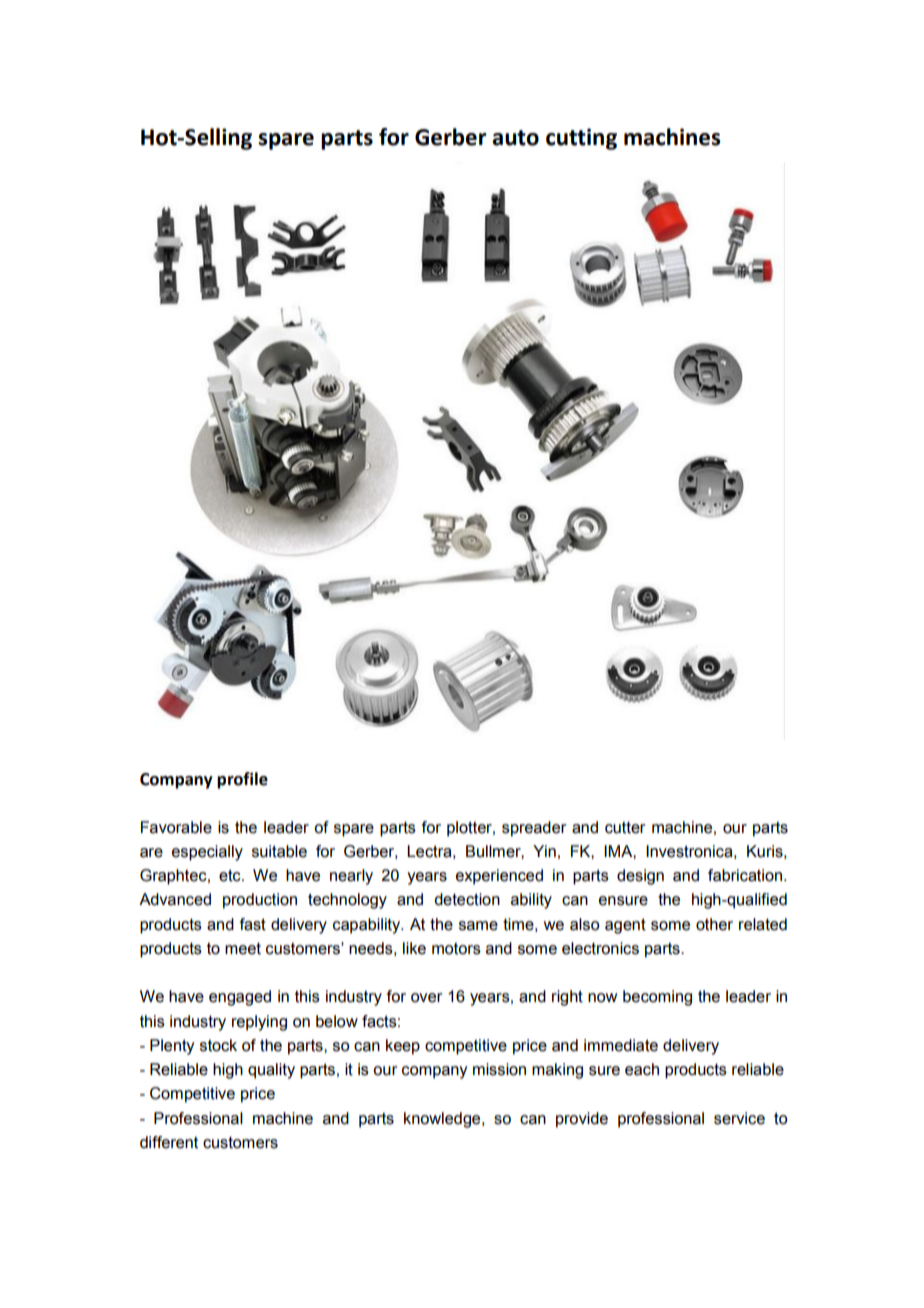 Image resolution: width=924 pixels, height=1308 pixels. I want to click on cutter, so click(625, 827).
